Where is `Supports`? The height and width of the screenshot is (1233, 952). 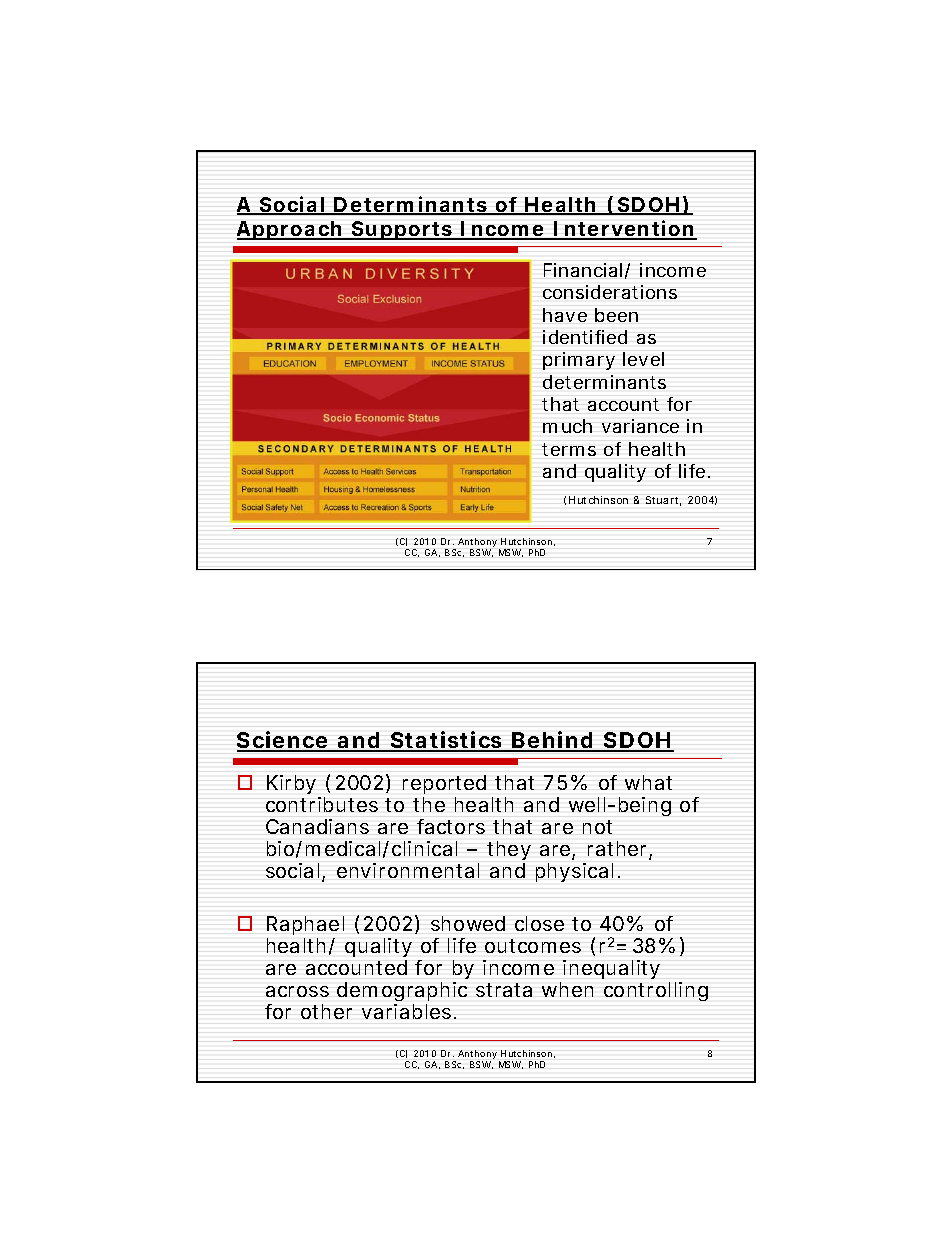
Supports is located at coordinates (401, 230).
